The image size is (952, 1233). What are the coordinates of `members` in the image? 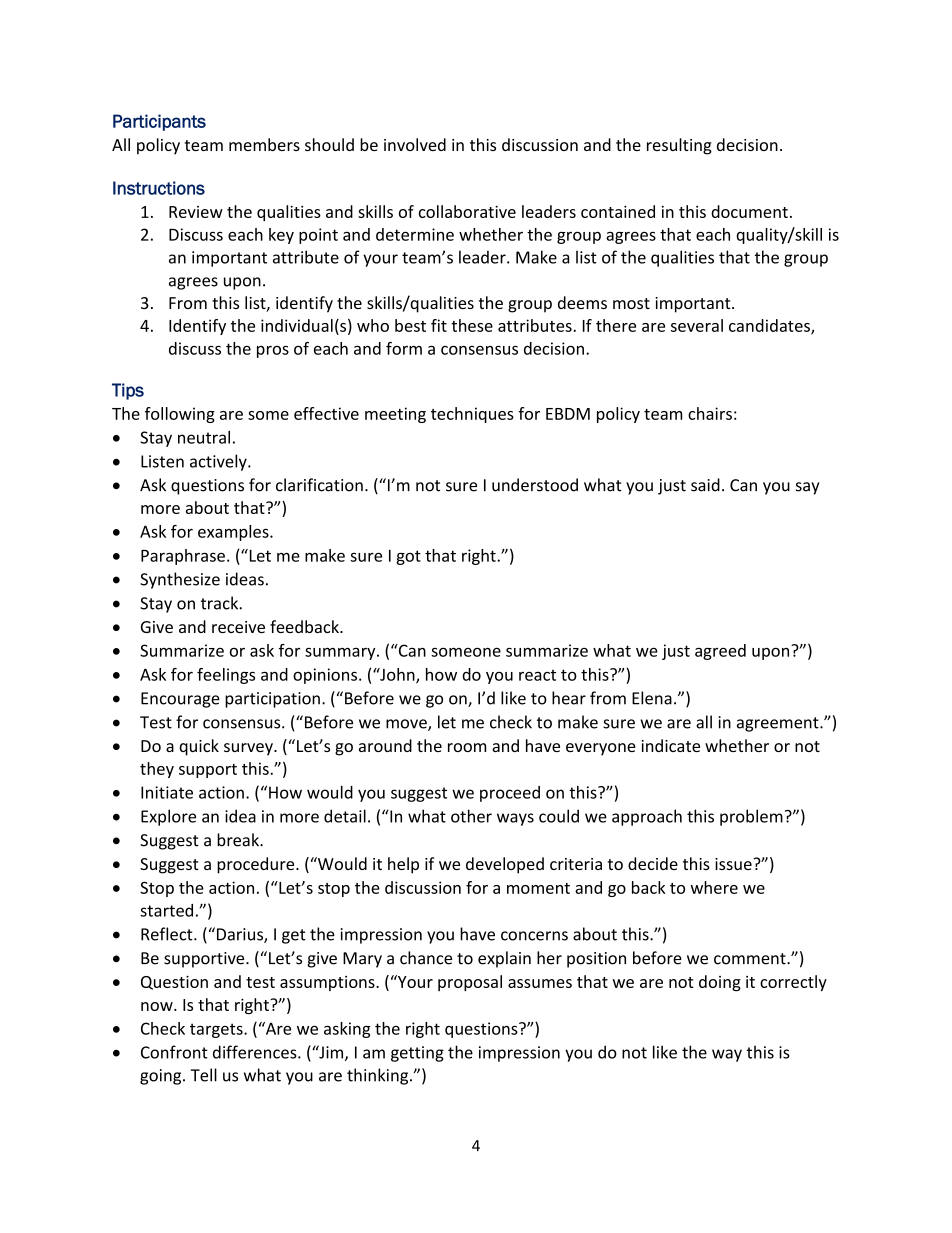 It's located at (264, 144).
